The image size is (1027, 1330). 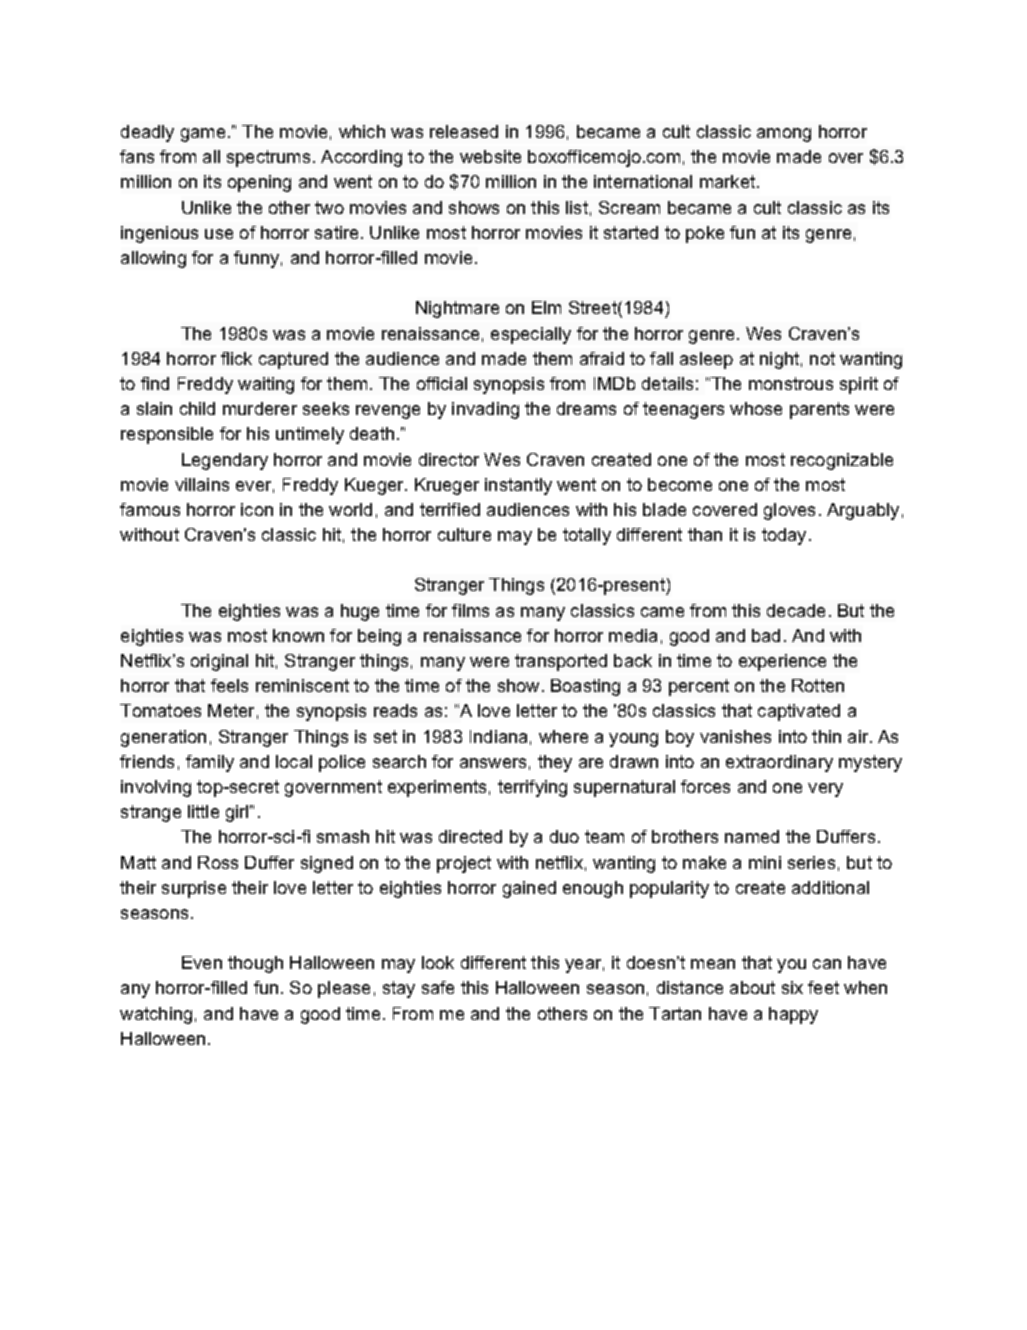 I want to click on among, so click(x=784, y=135).
